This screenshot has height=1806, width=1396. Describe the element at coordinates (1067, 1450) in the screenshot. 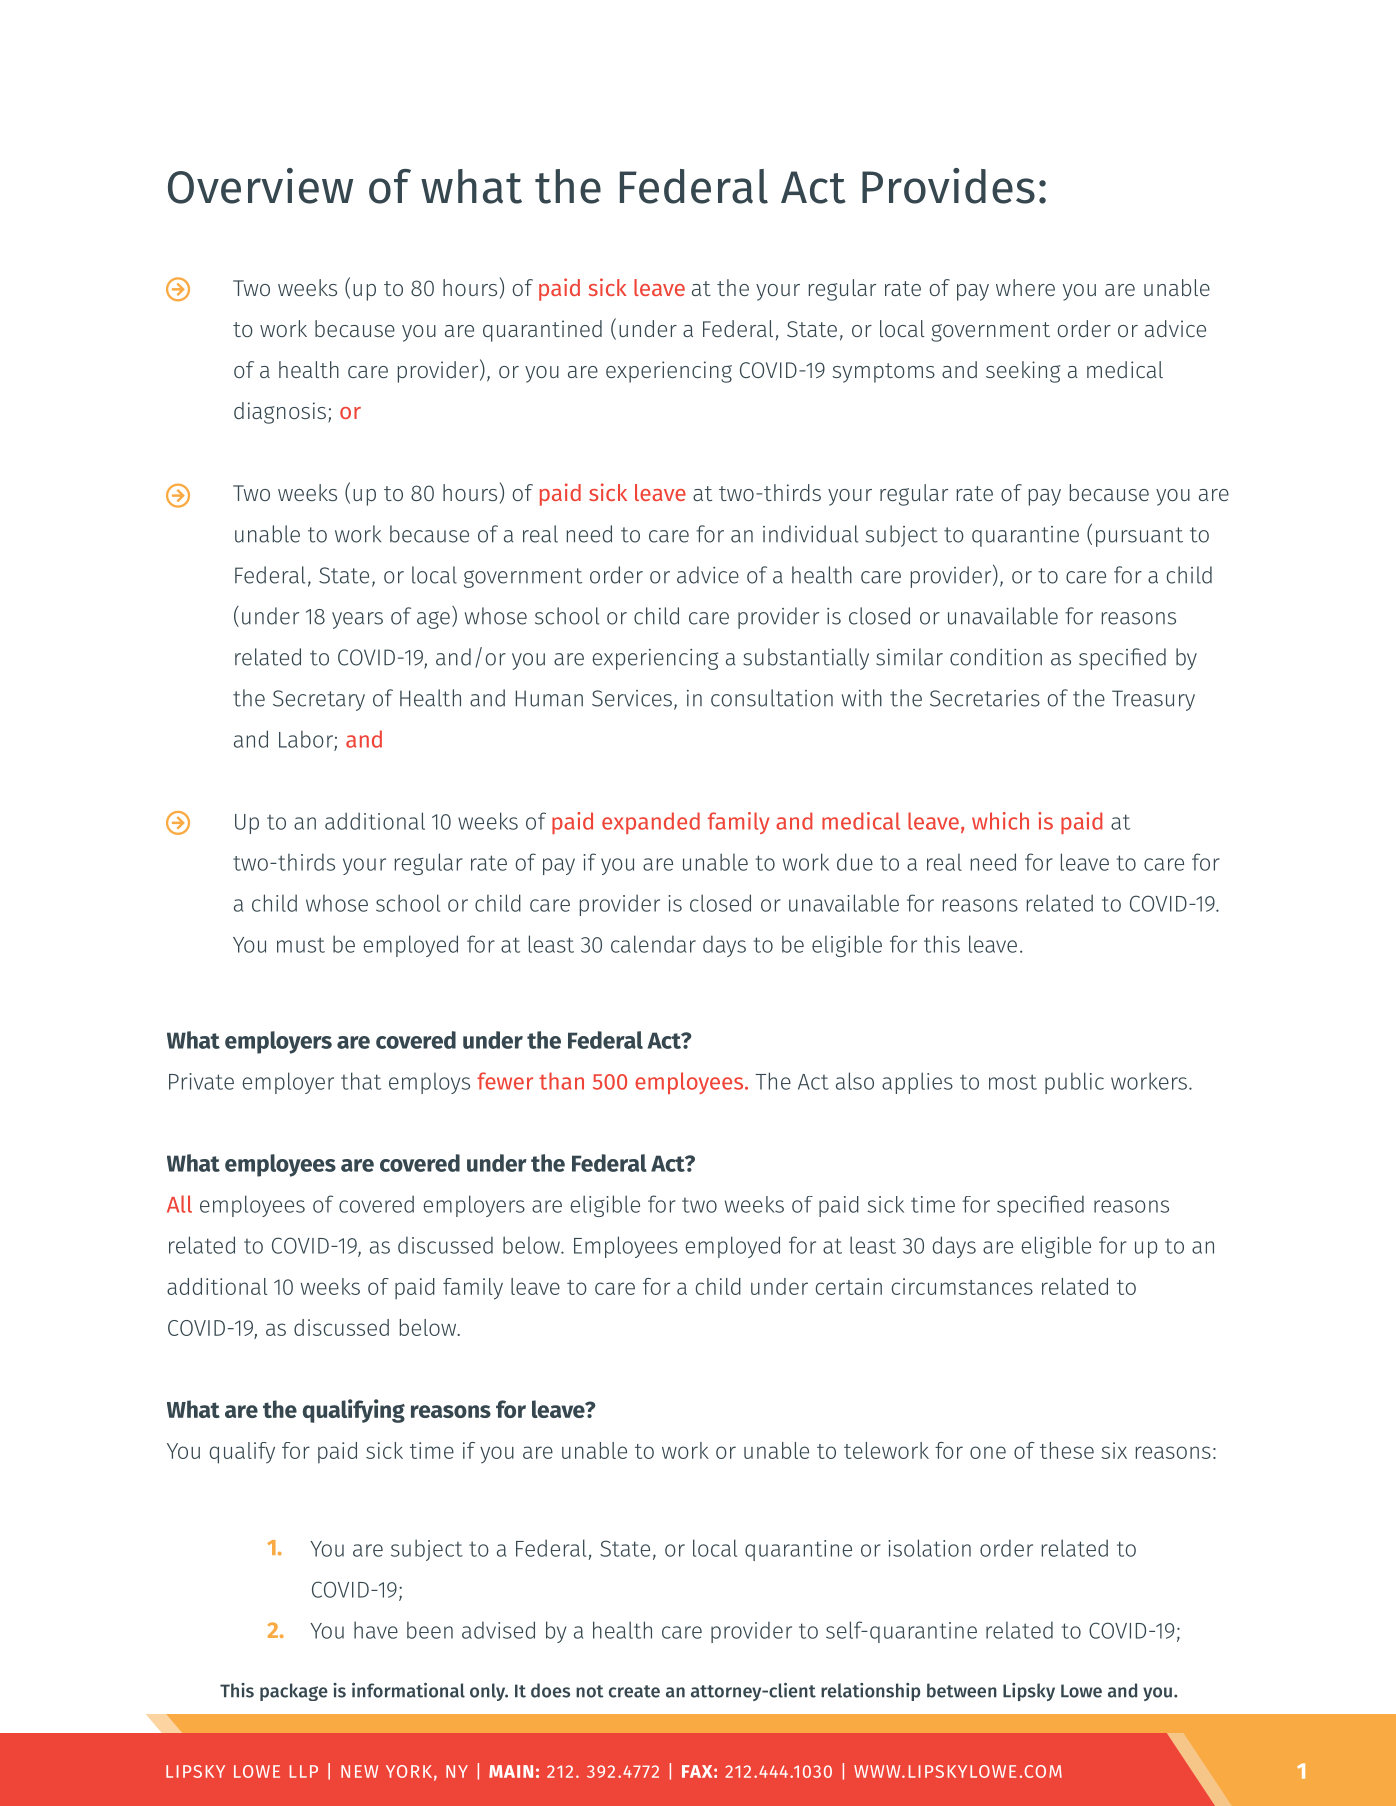

I see `these` at that location.
